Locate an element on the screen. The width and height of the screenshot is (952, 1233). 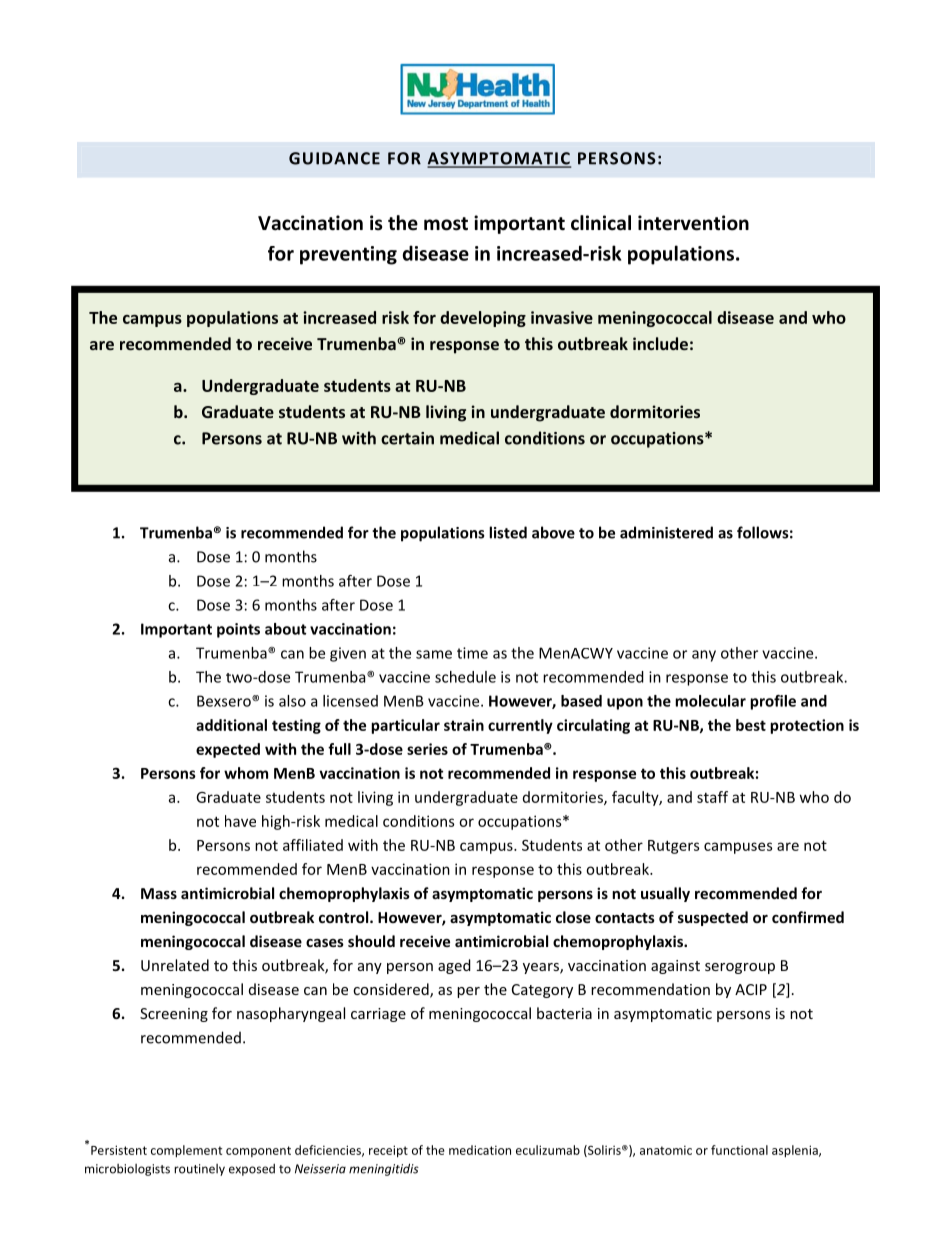
complement is located at coordinates (186, 1151).
